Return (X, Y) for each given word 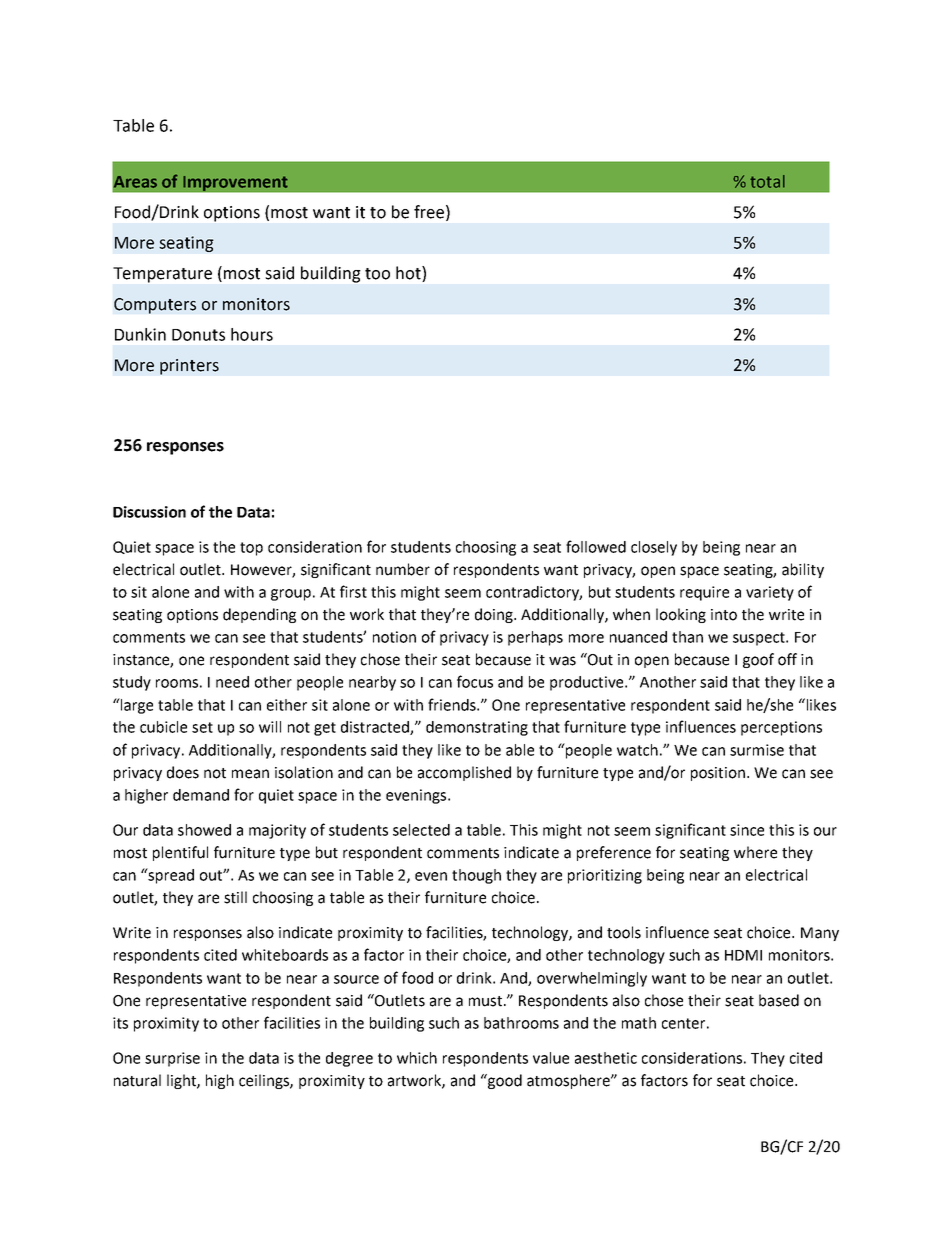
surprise (172, 1059)
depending (259, 615)
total (767, 181)
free (429, 212)
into (724, 615)
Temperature (162, 275)
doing (495, 615)
